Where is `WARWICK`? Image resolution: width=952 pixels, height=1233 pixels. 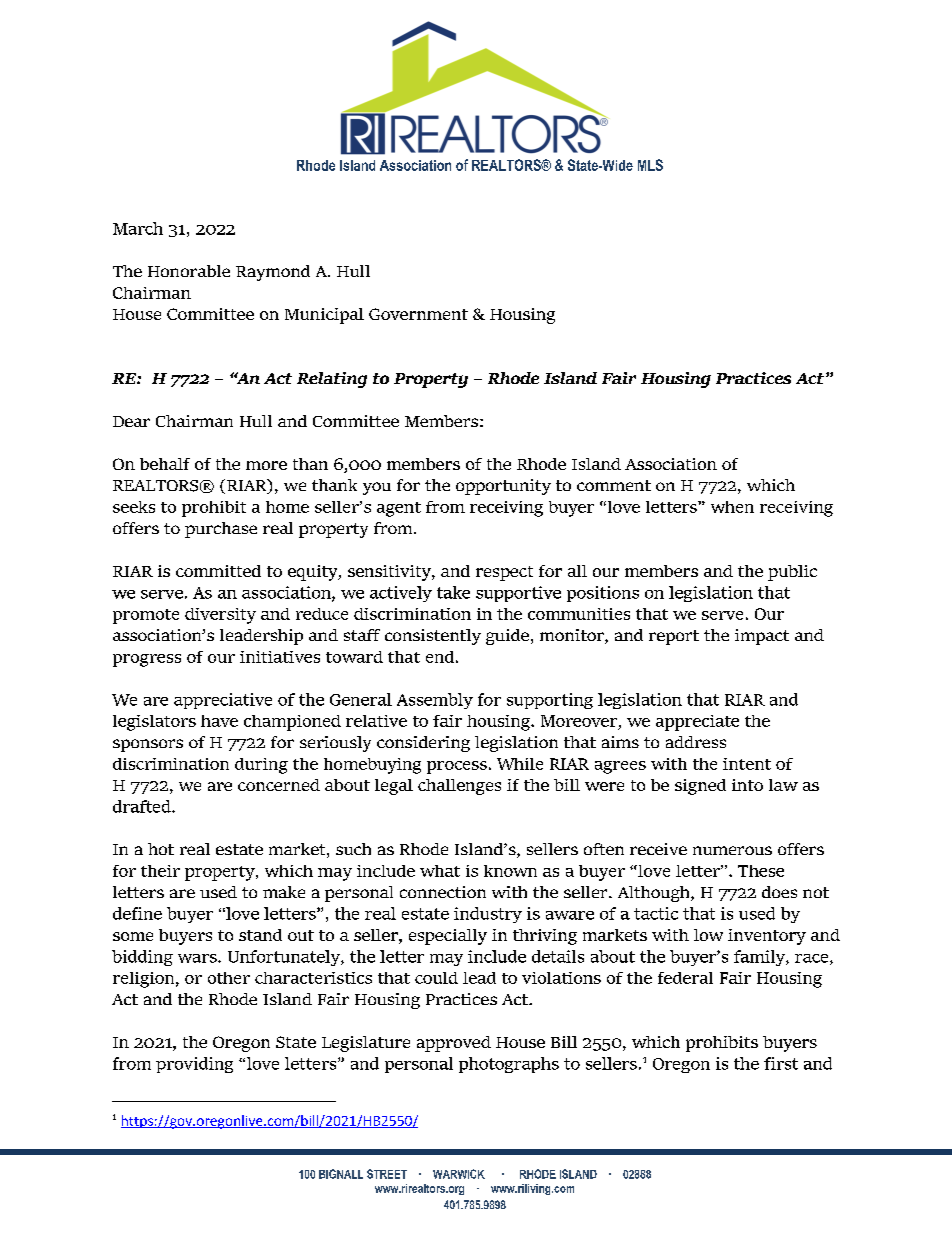
WARWICK is located at coordinates (459, 1174).
